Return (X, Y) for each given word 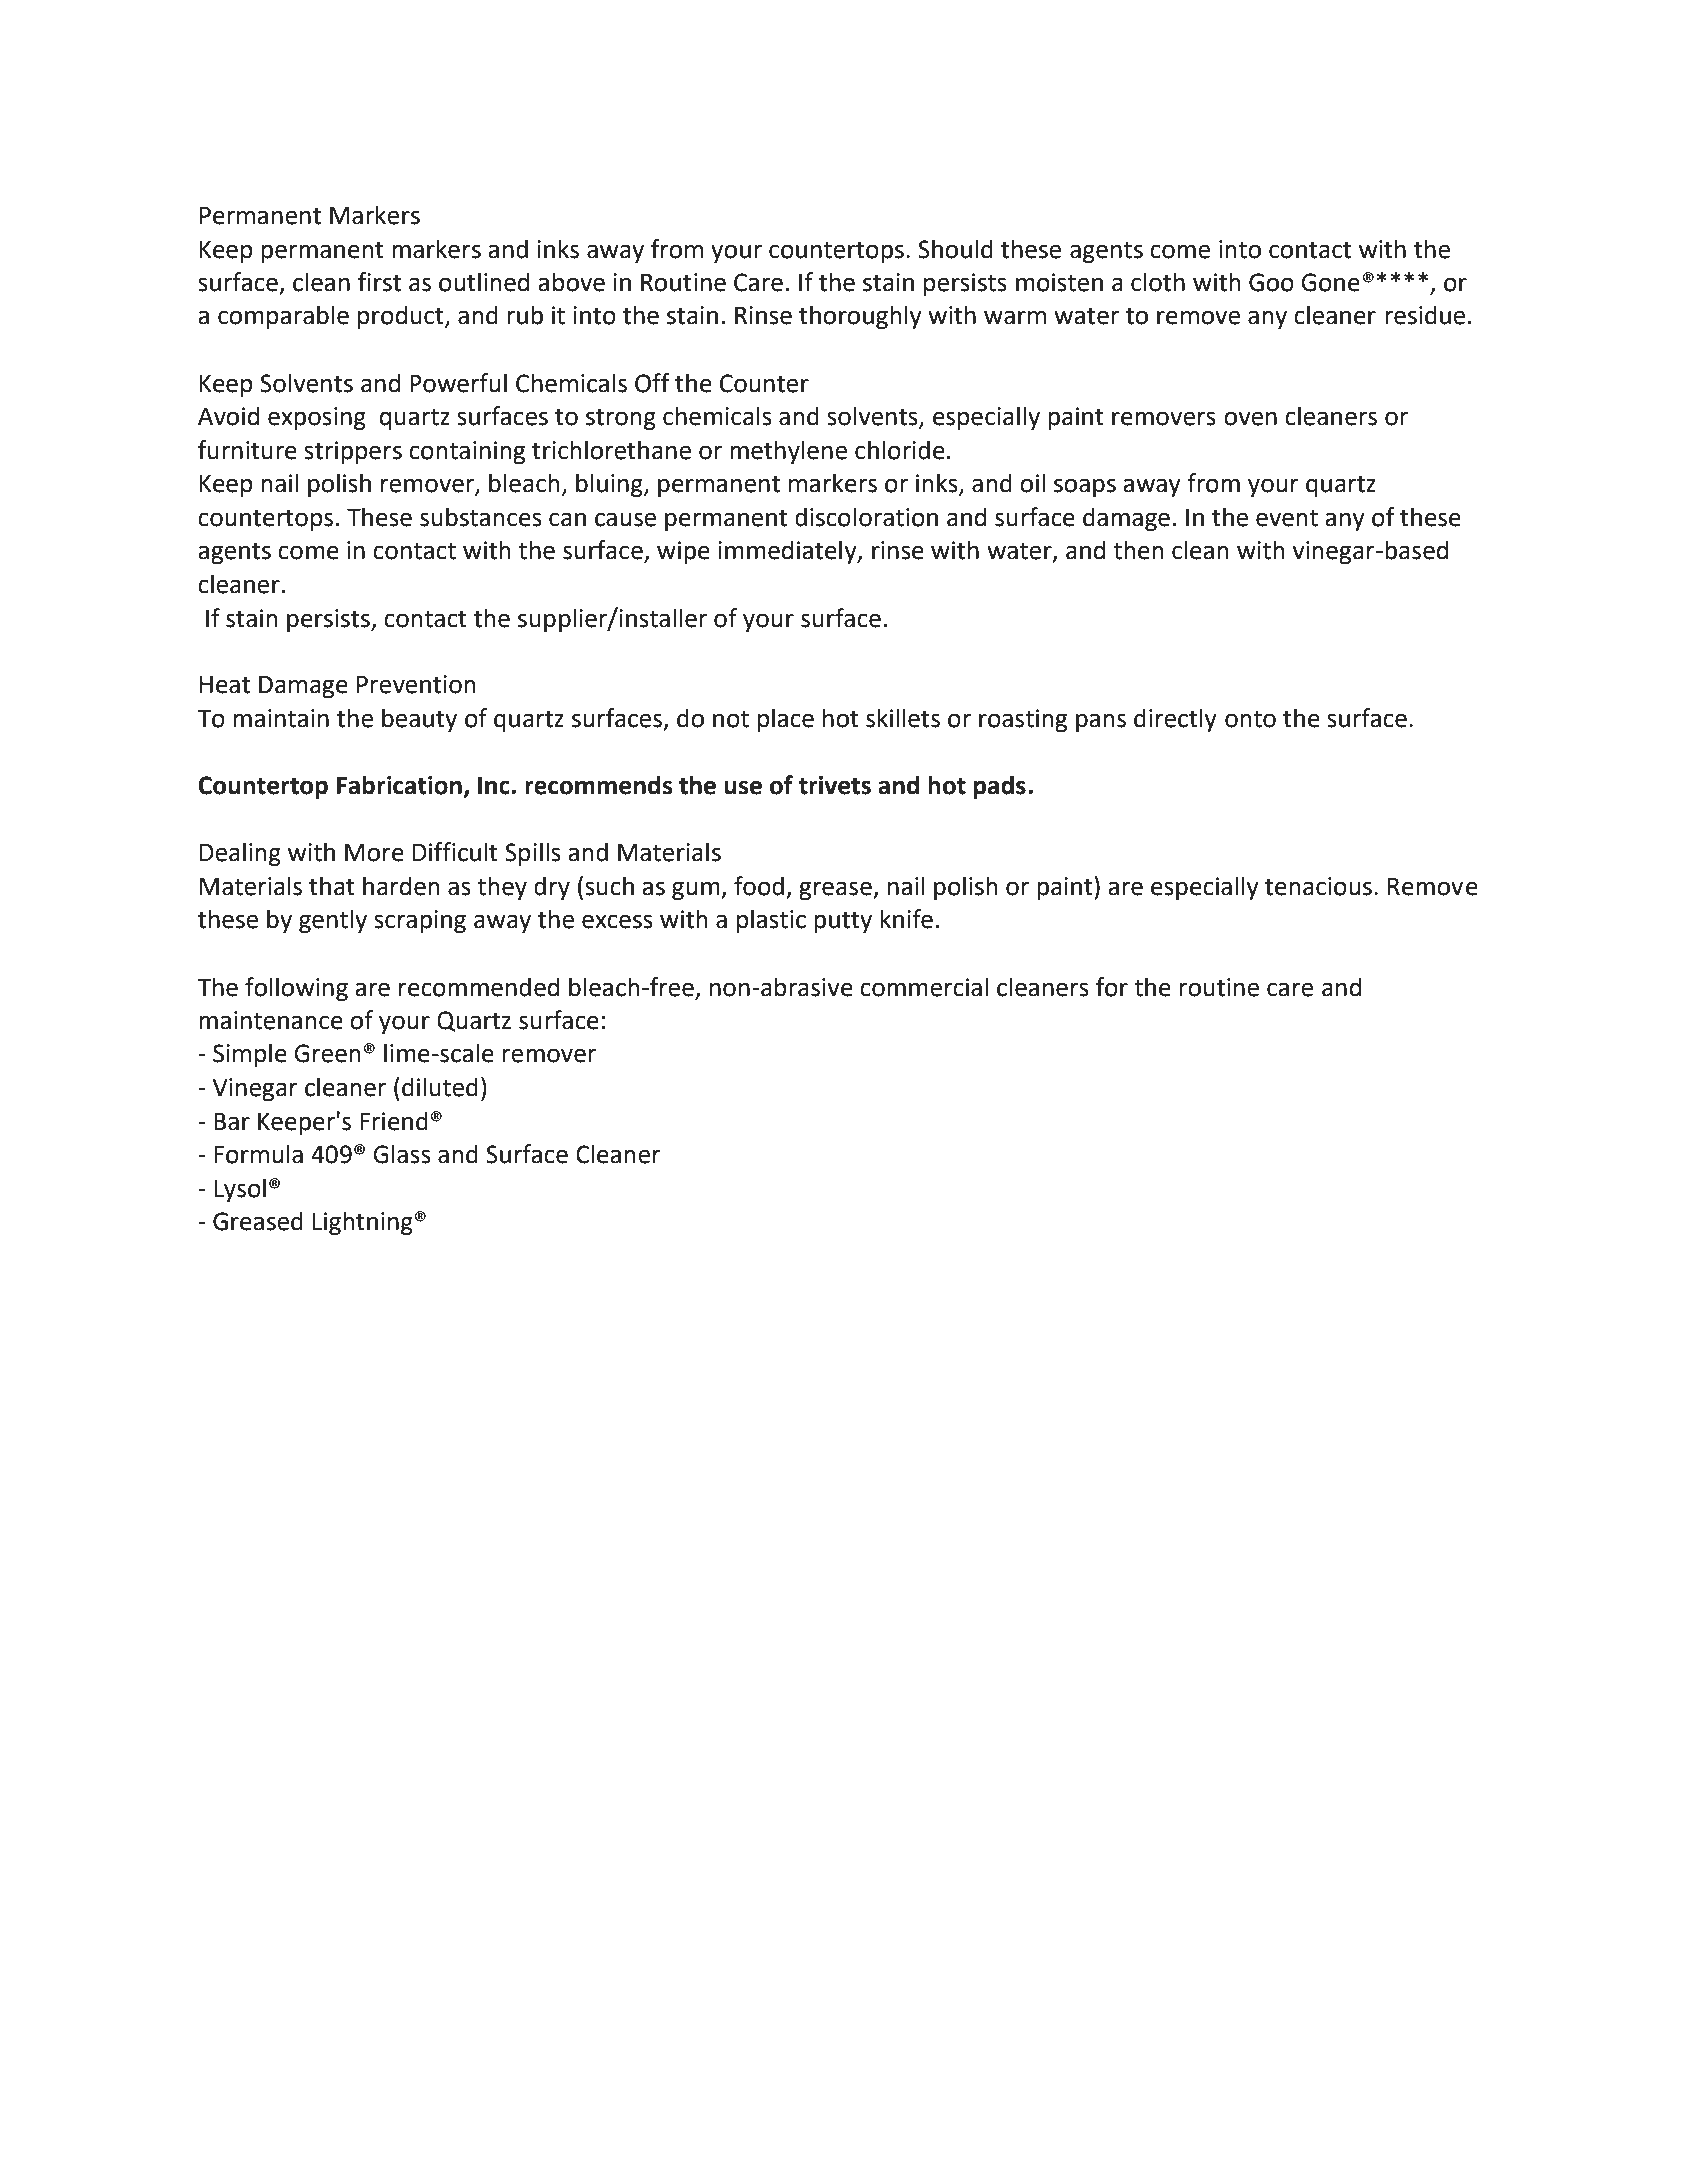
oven (1250, 418)
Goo (1271, 282)
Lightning (363, 1223)
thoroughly (860, 317)
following (296, 989)
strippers (353, 452)
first (379, 282)
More (374, 853)
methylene (788, 452)
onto (1250, 719)
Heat (225, 685)
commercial (924, 987)
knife (907, 919)
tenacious (1318, 886)
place (786, 720)
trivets (835, 785)
